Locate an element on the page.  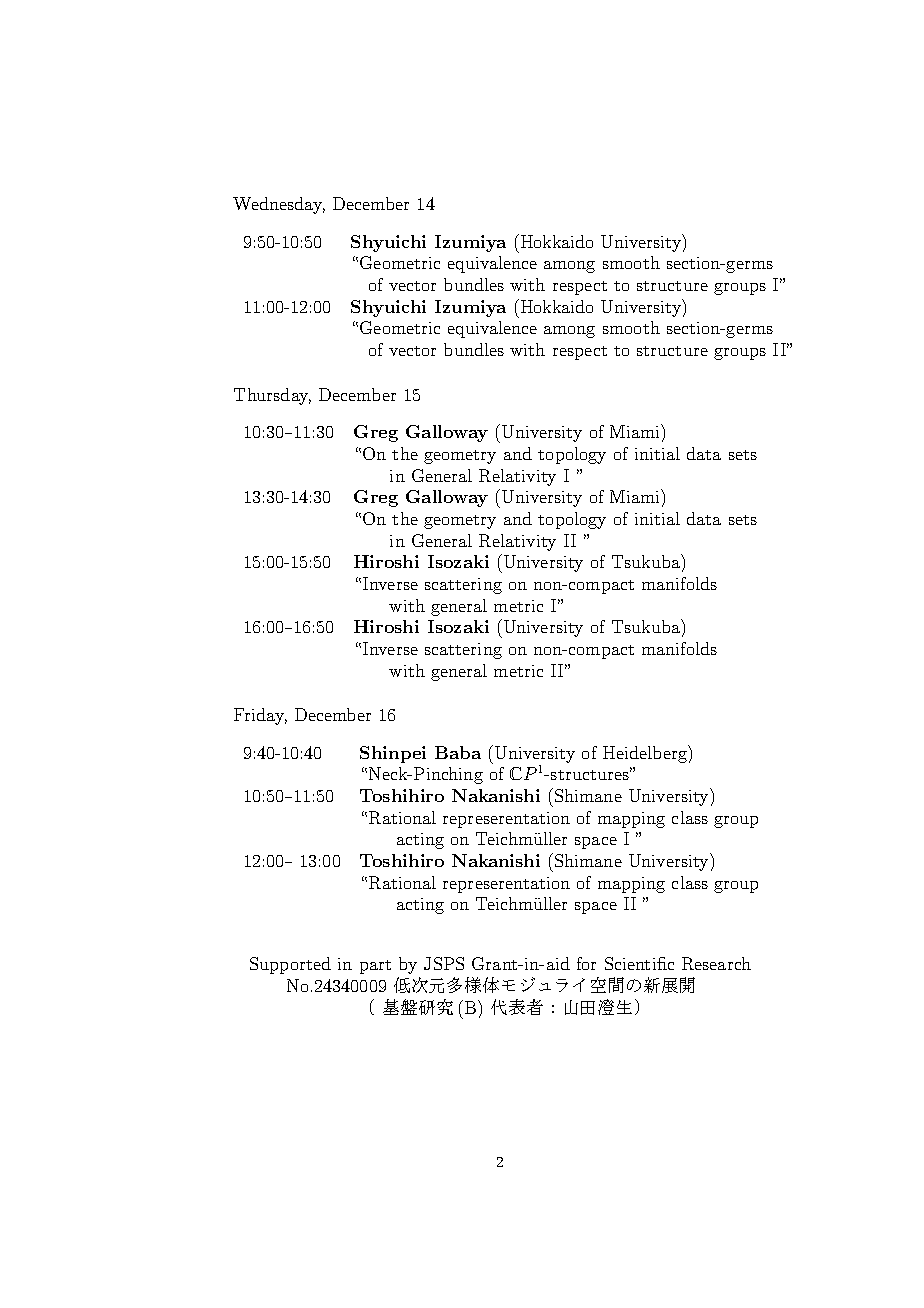
part is located at coordinates (375, 967).
